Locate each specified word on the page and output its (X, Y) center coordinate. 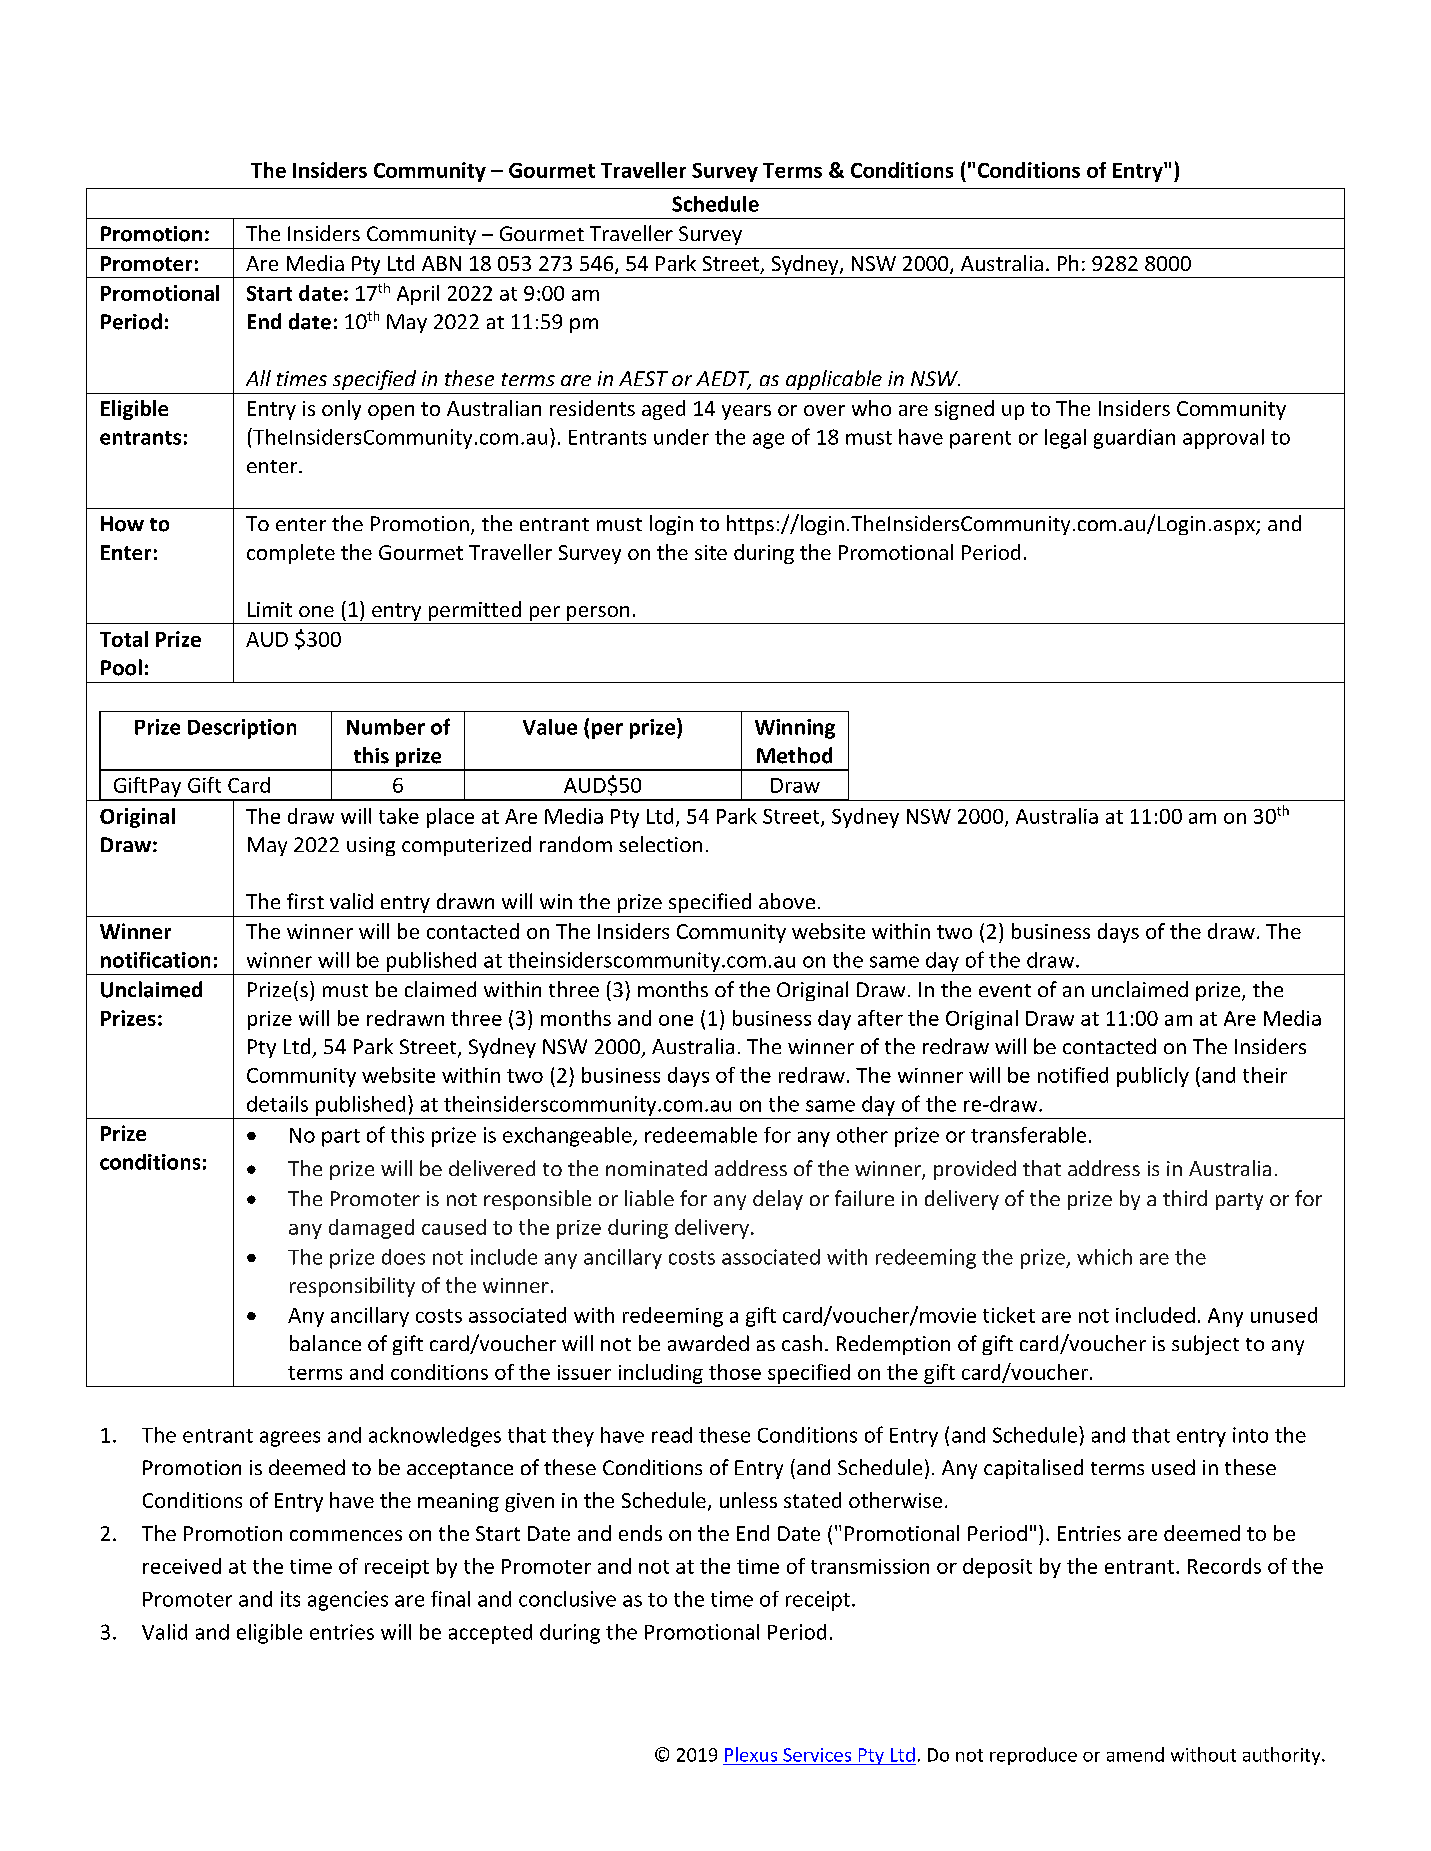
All (258, 378)
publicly (1153, 1077)
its (290, 1599)
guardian (1134, 439)
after (880, 1018)
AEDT (723, 380)
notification (155, 960)
